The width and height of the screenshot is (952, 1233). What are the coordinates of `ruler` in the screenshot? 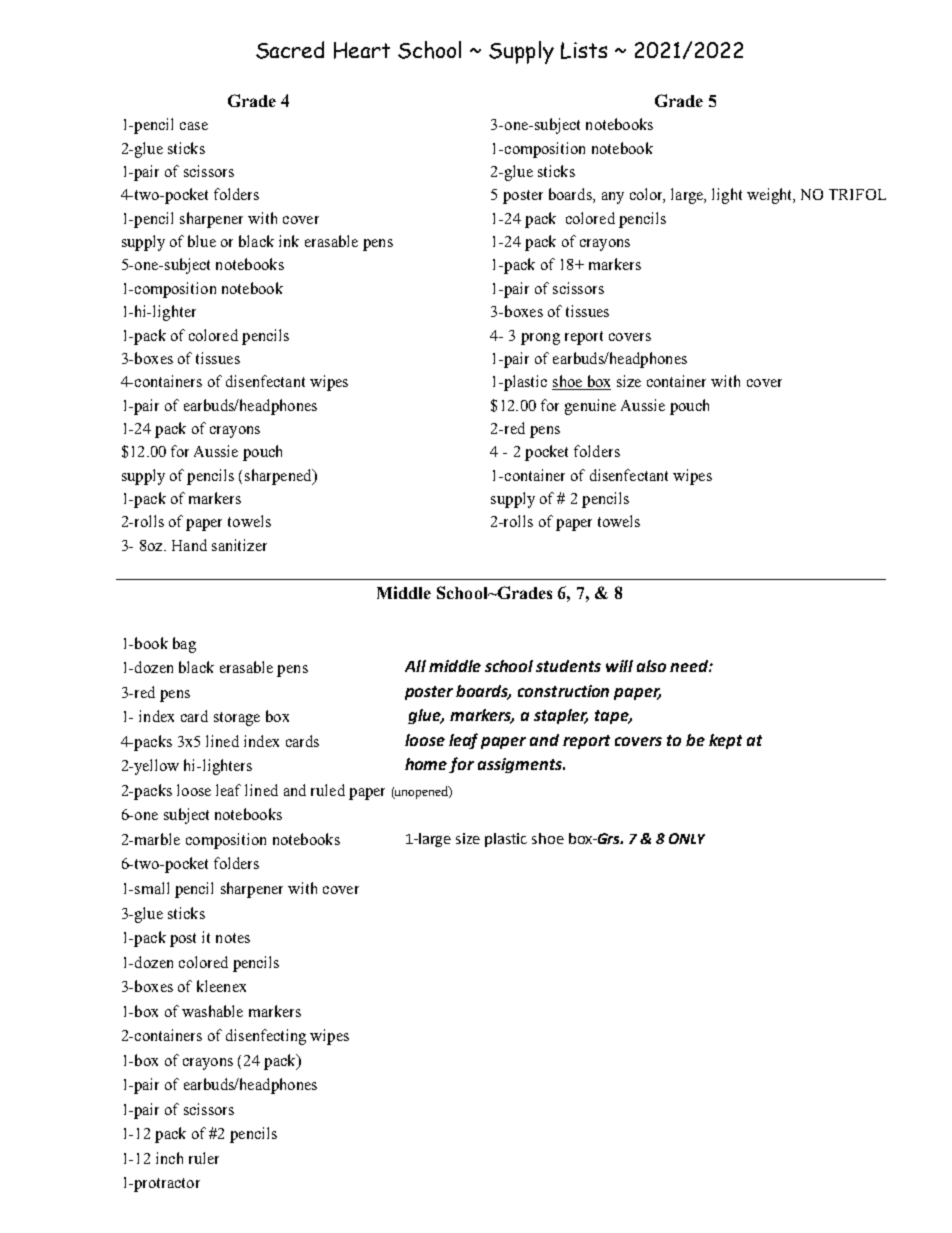 It's located at (204, 1158).
